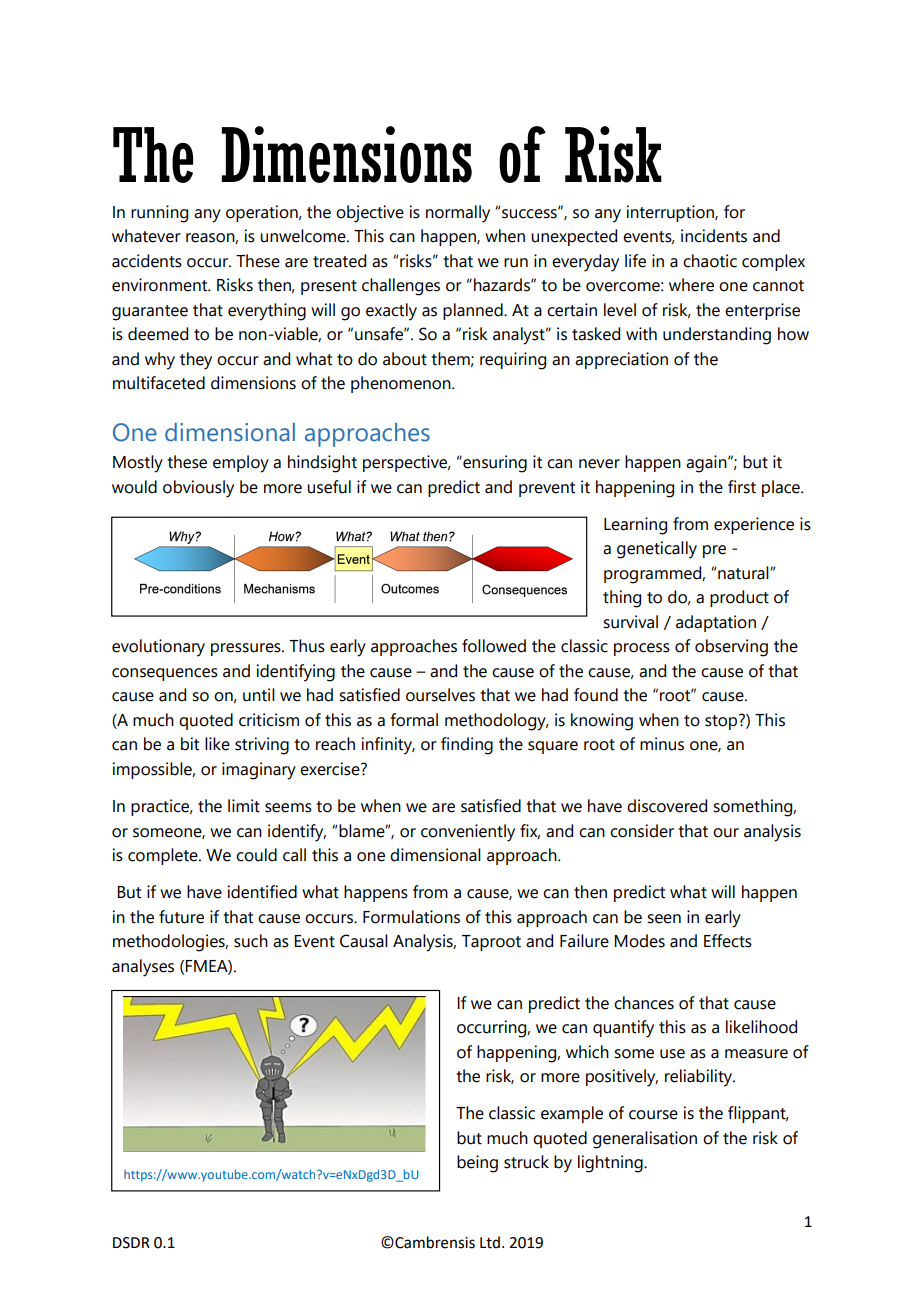 The width and height of the page is (924, 1308). Describe the element at coordinates (587, 1052) in the page. I see `which` at that location.
